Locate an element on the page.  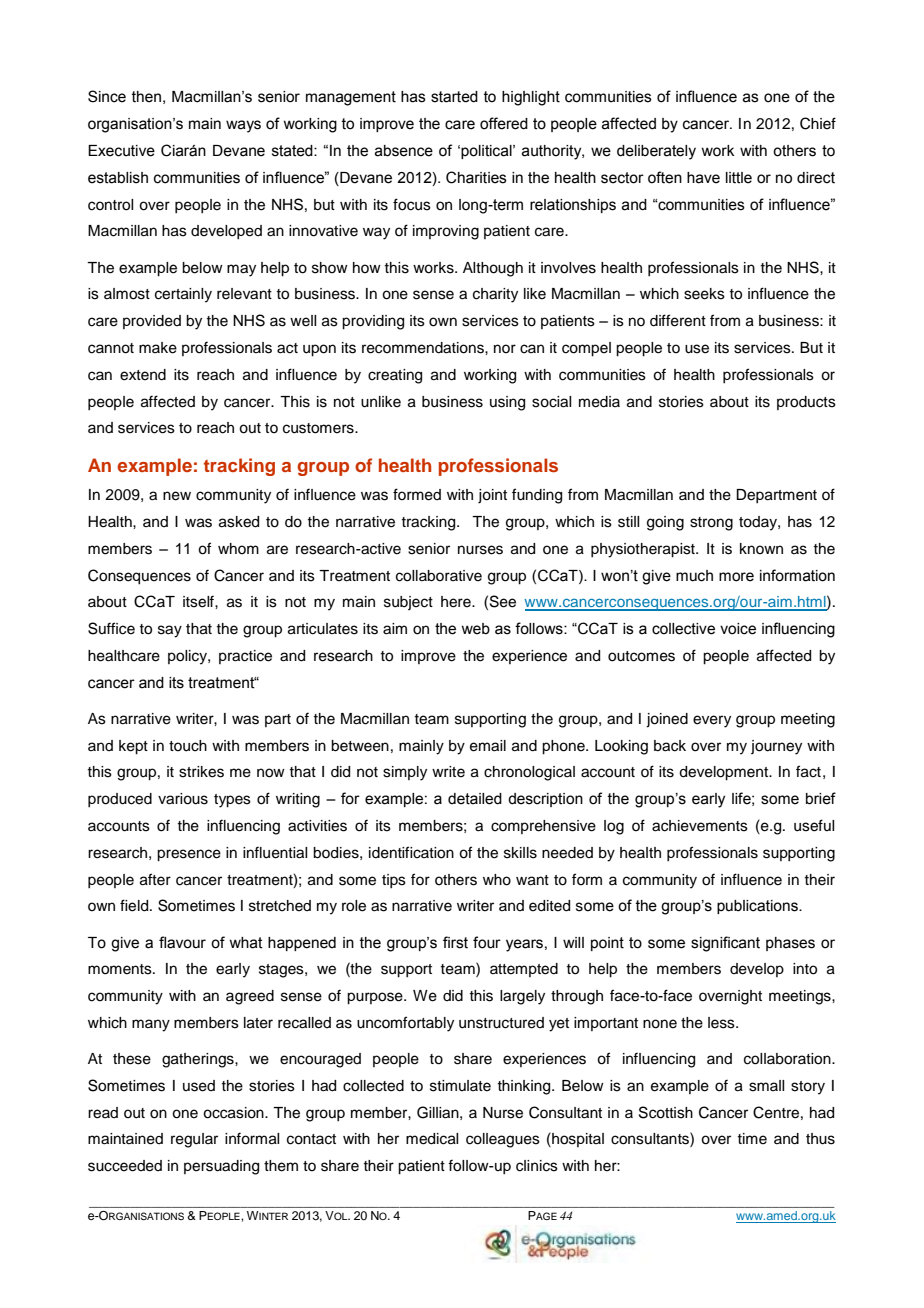
products is located at coordinates (806, 403).
